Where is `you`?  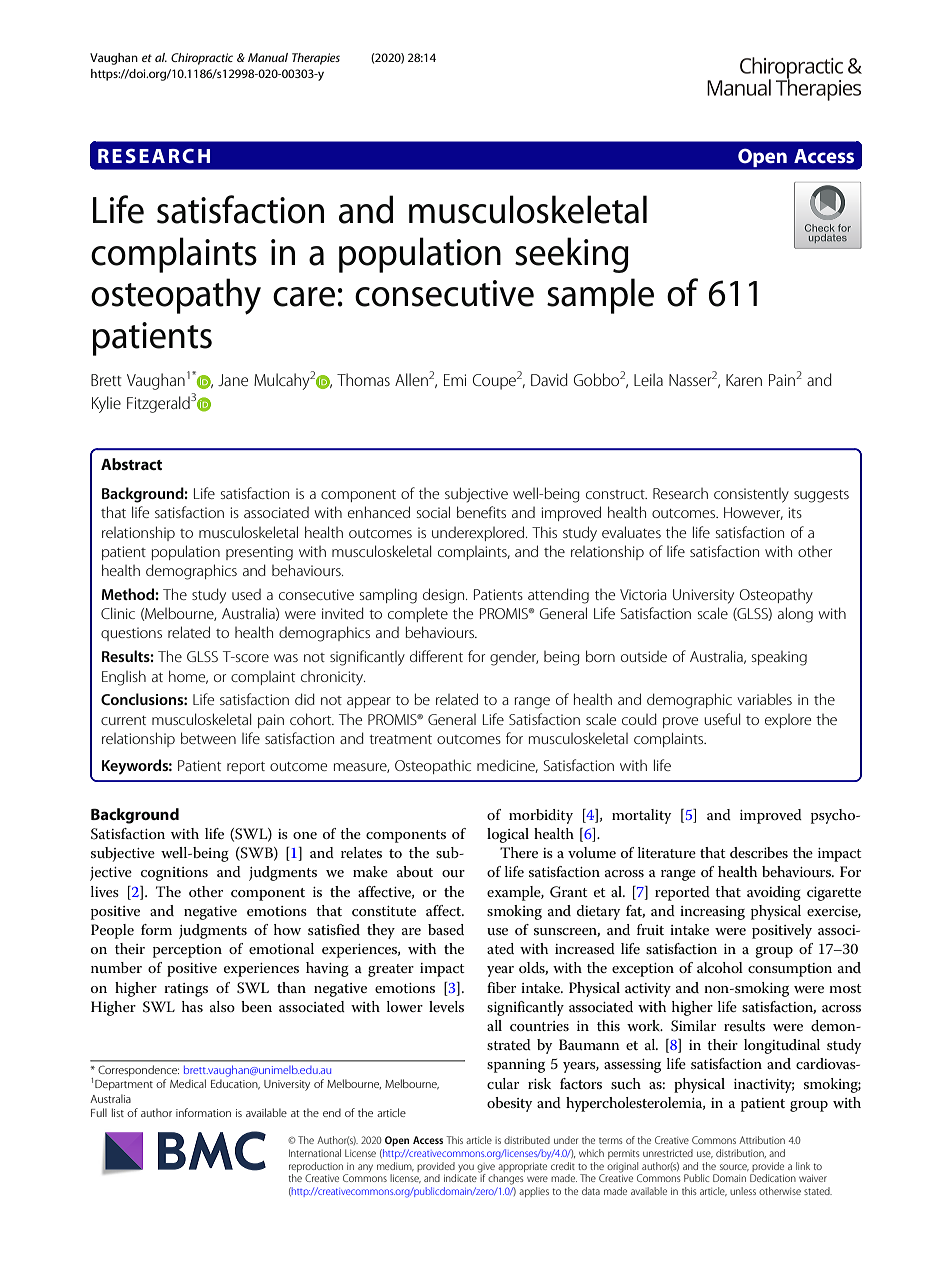
you is located at coordinates (466, 1168).
